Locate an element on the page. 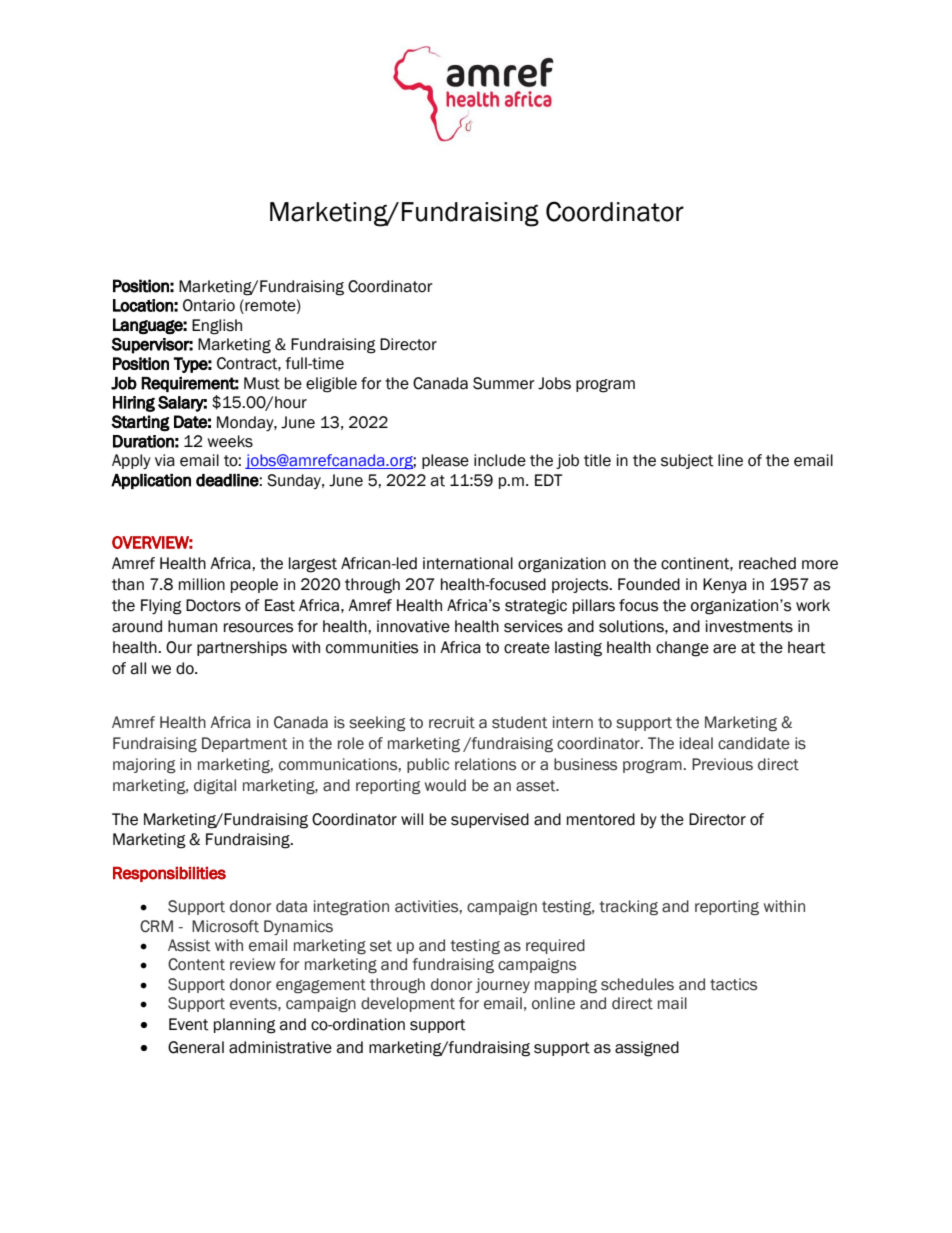 This page has height=1233, width=952. development is located at coordinates (408, 1004).
